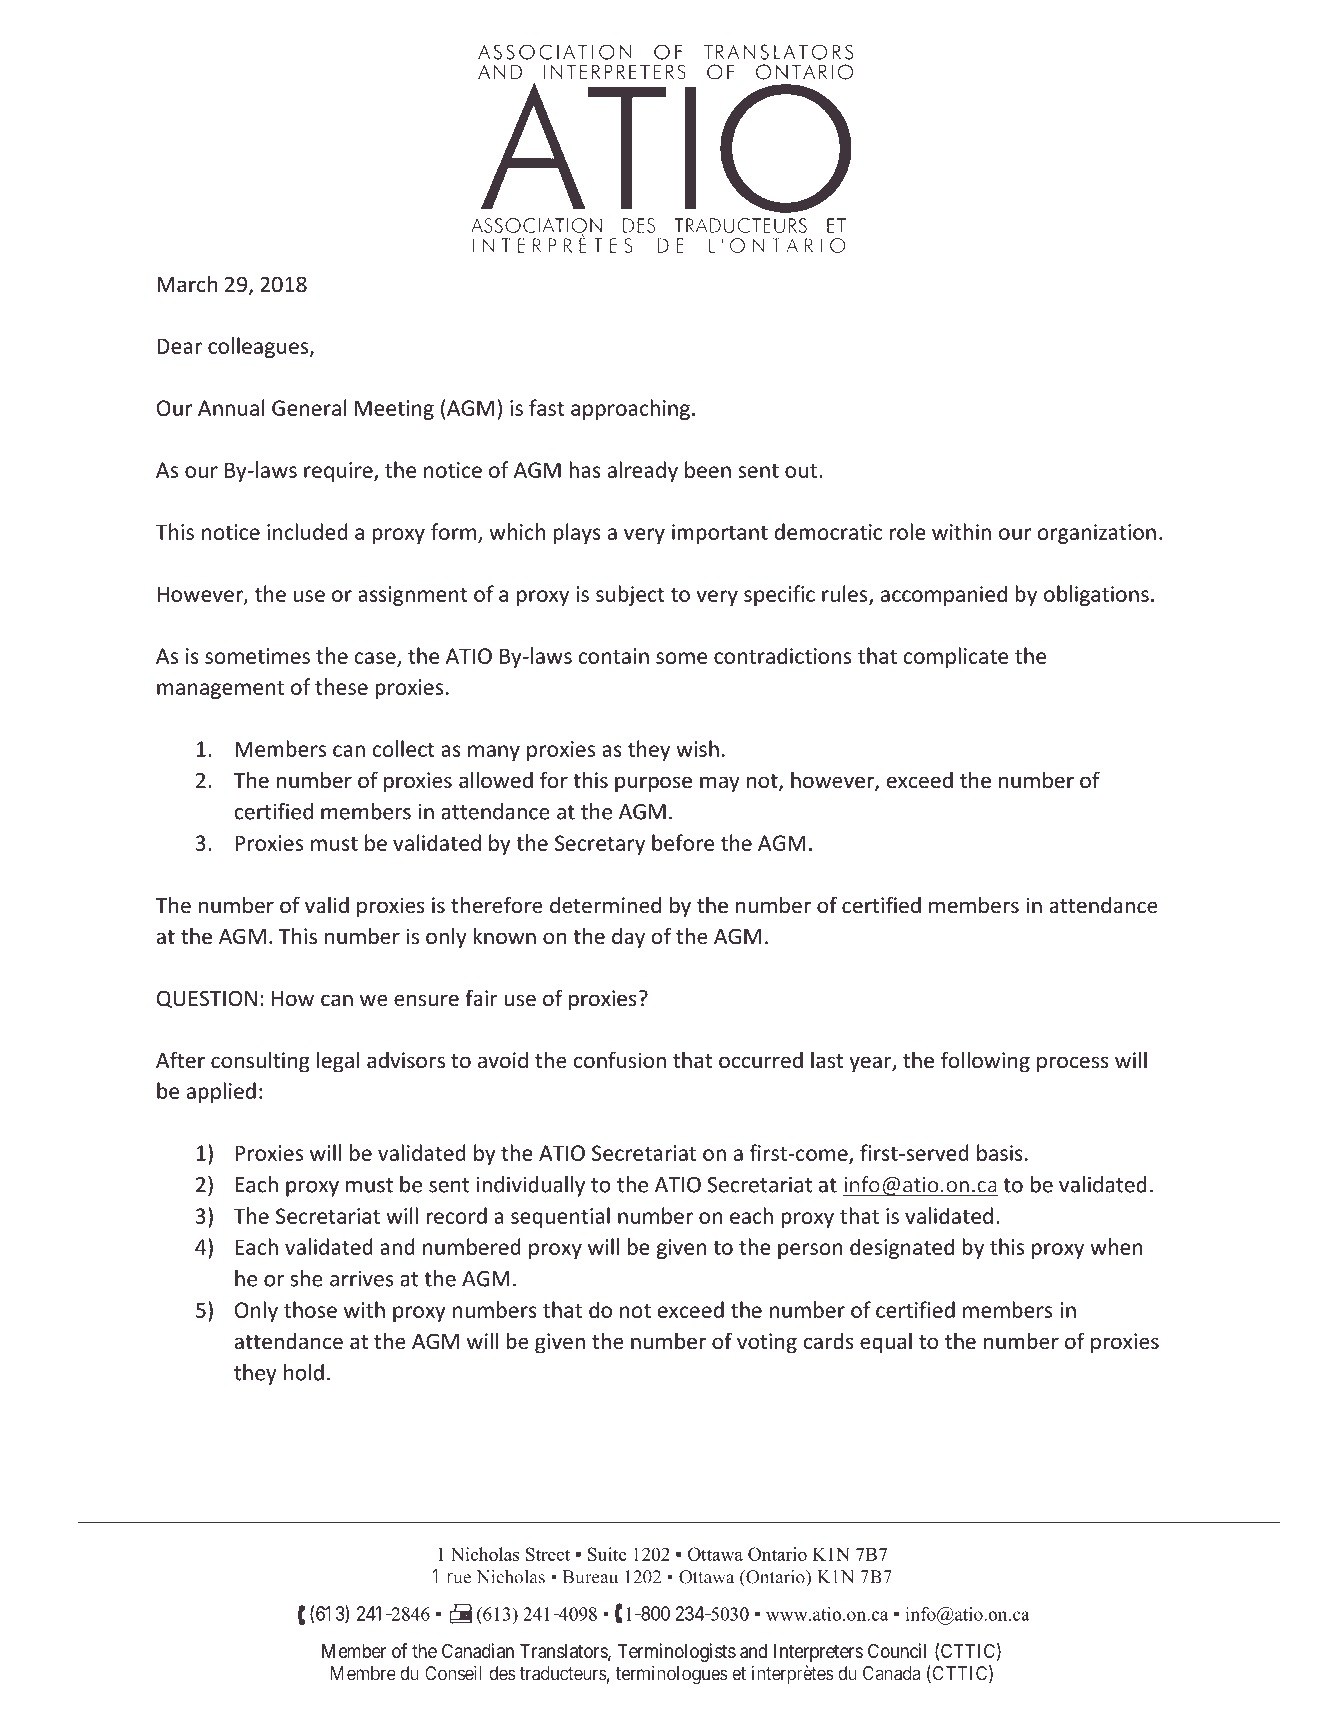 The width and height of the screenshot is (1324, 1713). What do you see at coordinates (630, 409) in the screenshot?
I see `approaching` at bounding box center [630, 409].
